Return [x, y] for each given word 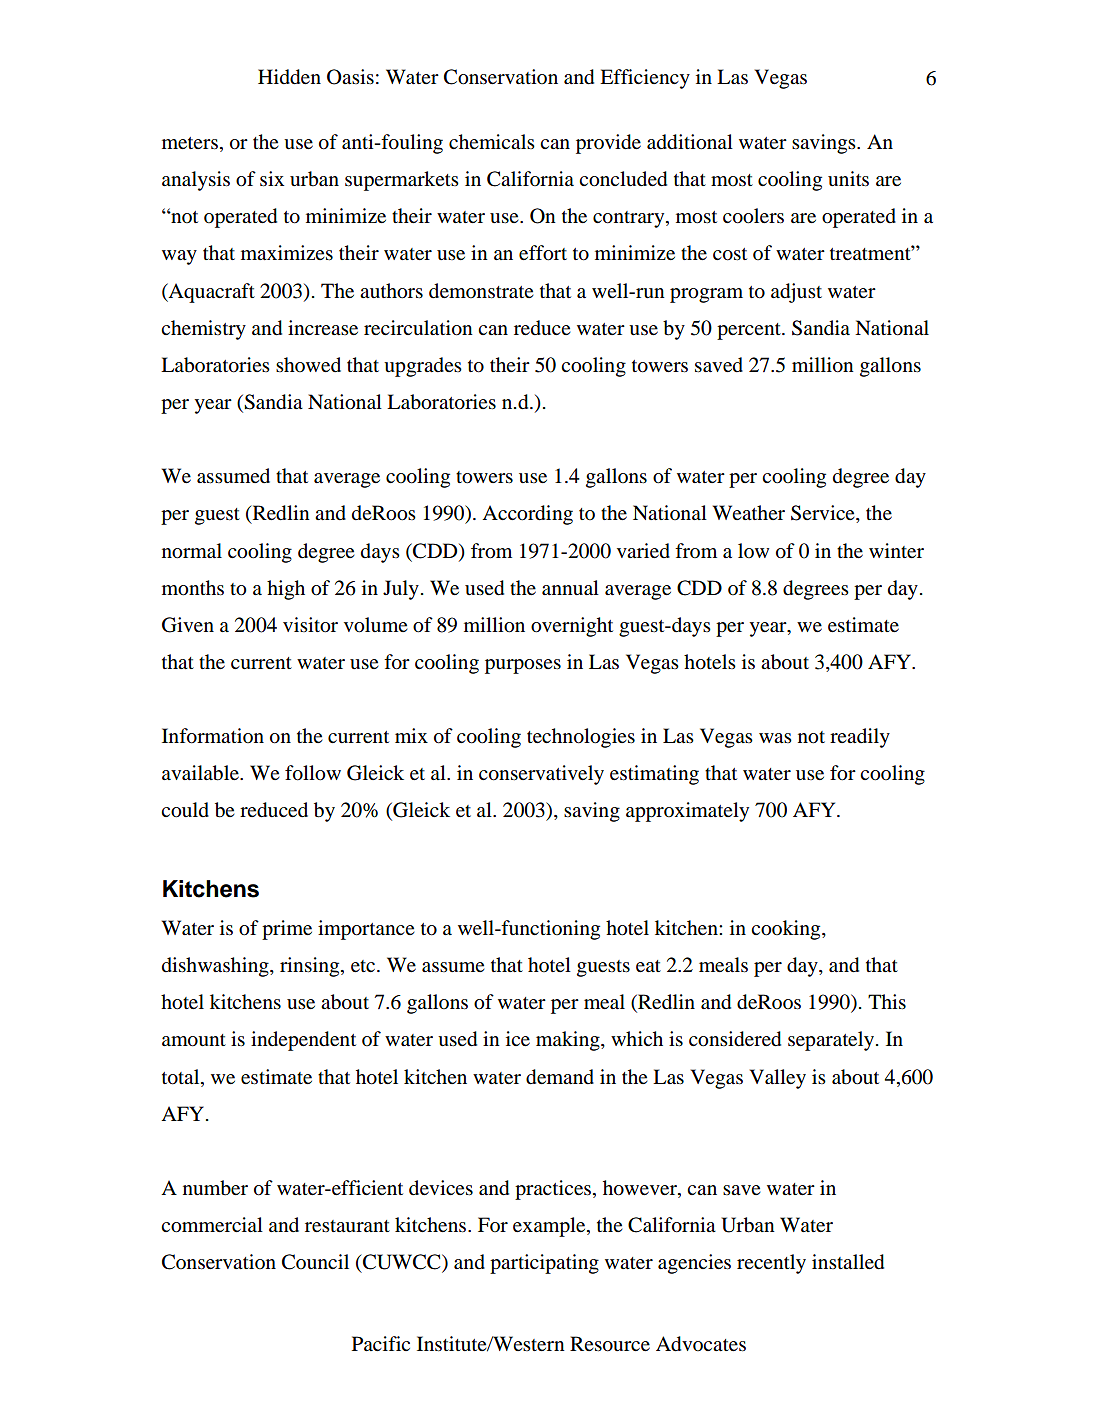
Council [315, 1262]
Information [213, 736]
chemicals [492, 142]
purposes [523, 666]
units [848, 178]
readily [860, 738]
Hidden [289, 77]
